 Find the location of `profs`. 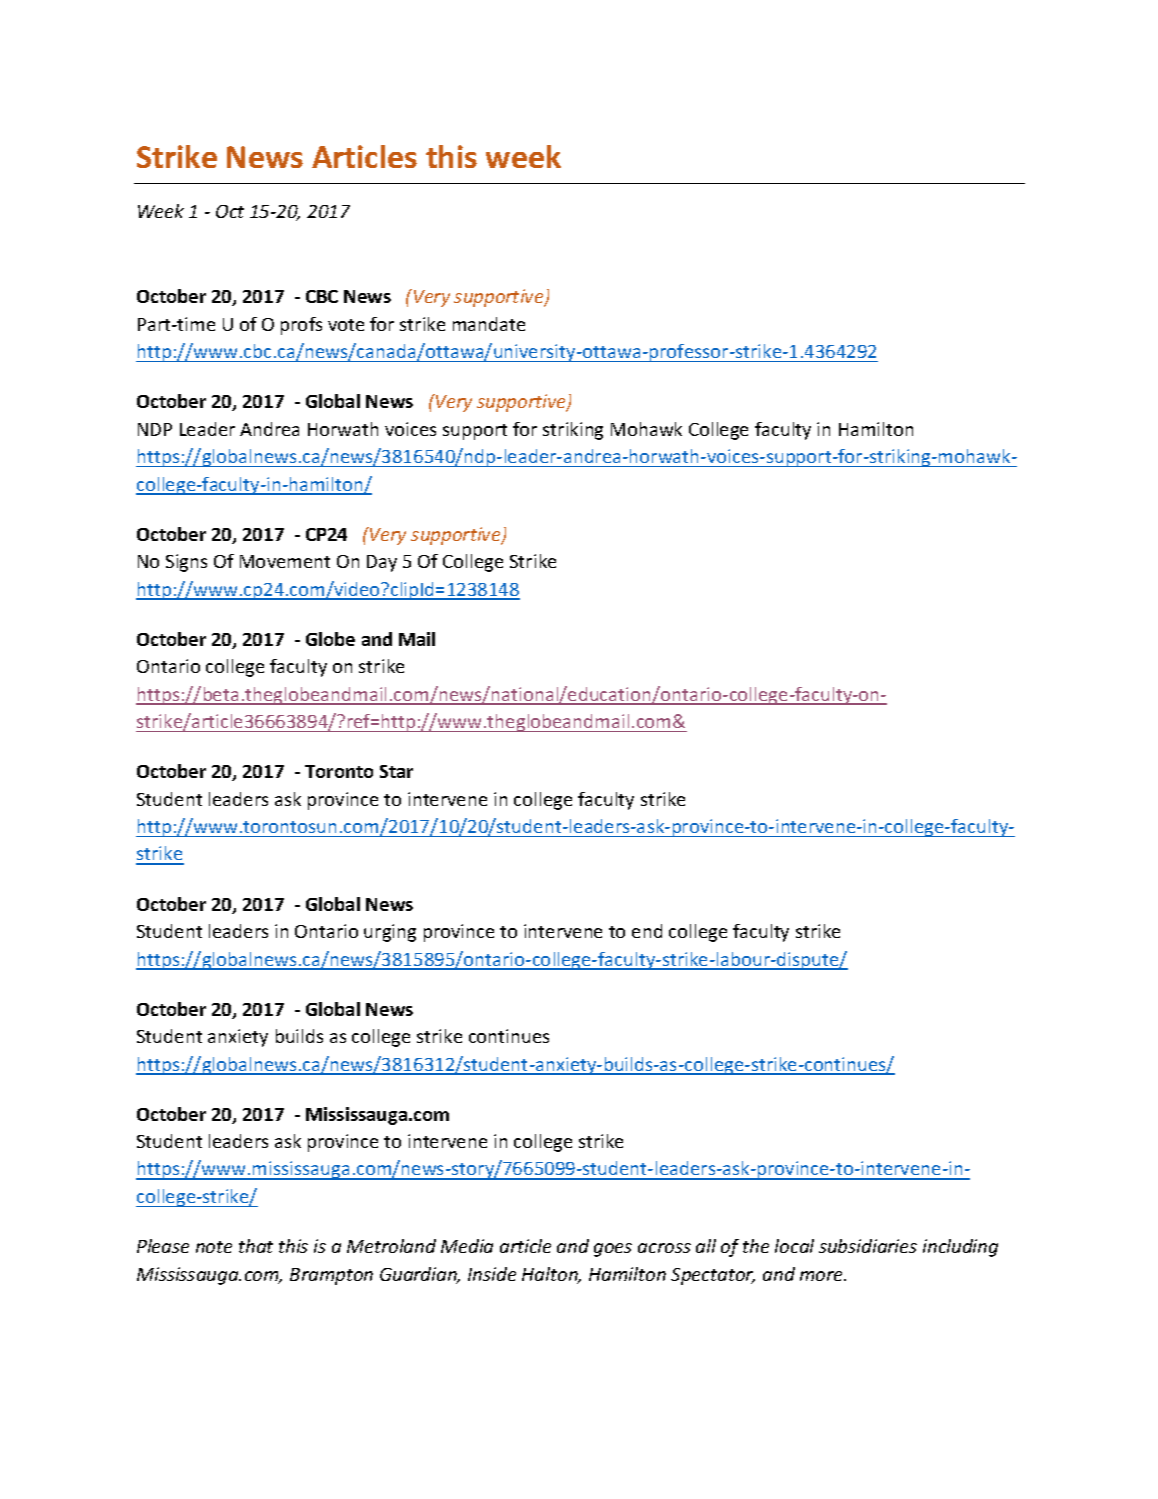

profs is located at coordinates (301, 326).
